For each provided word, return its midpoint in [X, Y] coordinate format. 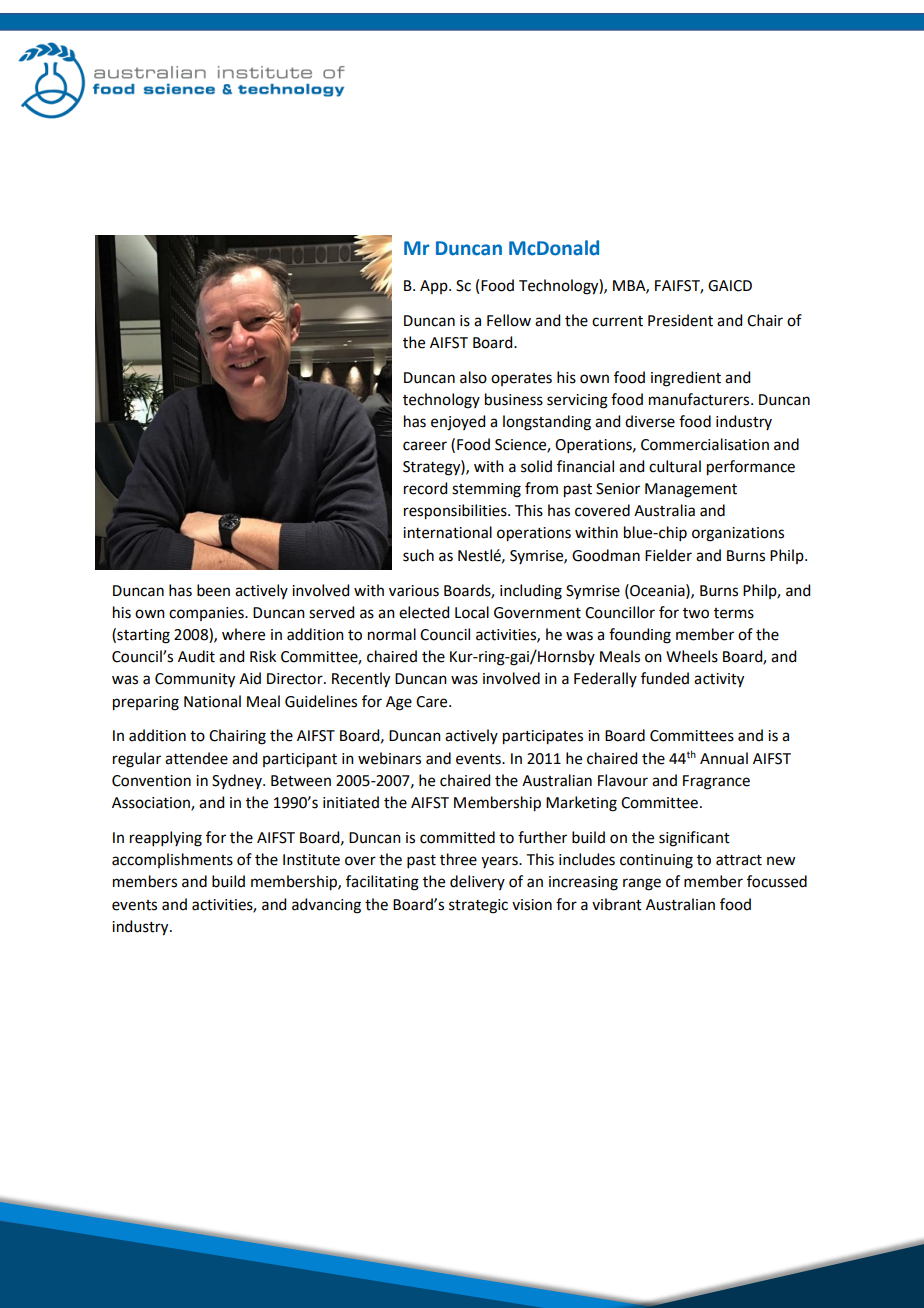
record [425, 488]
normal [392, 634]
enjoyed [458, 423]
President [680, 320]
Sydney [238, 781]
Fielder [668, 555]
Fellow [509, 320]
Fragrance [716, 782]
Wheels [692, 656]
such [418, 555]
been [213, 590]
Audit [196, 656]
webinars [389, 758]
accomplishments [172, 860]
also [473, 377]
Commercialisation [705, 444]
